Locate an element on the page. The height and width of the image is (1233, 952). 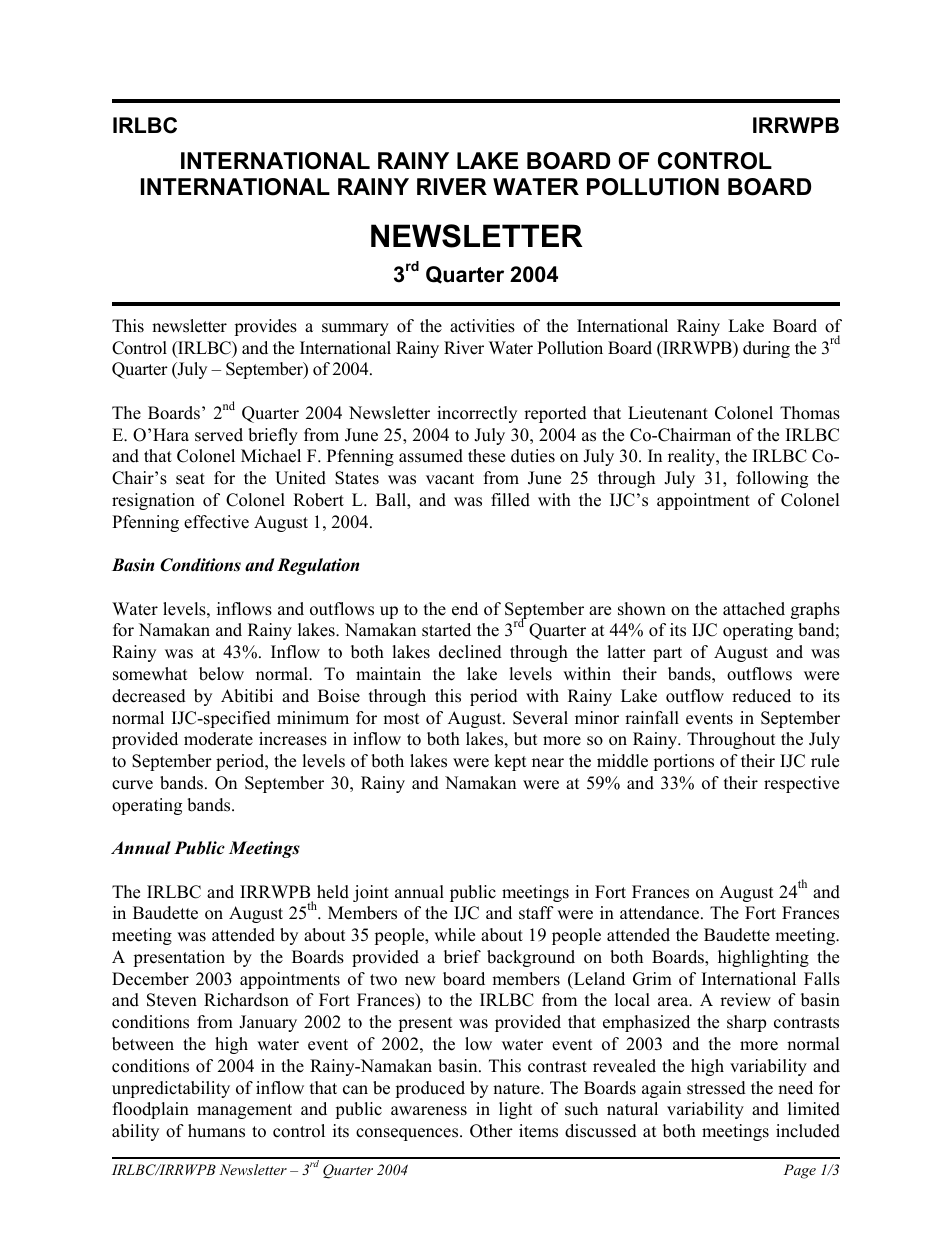
during is located at coordinates (766, 349).
